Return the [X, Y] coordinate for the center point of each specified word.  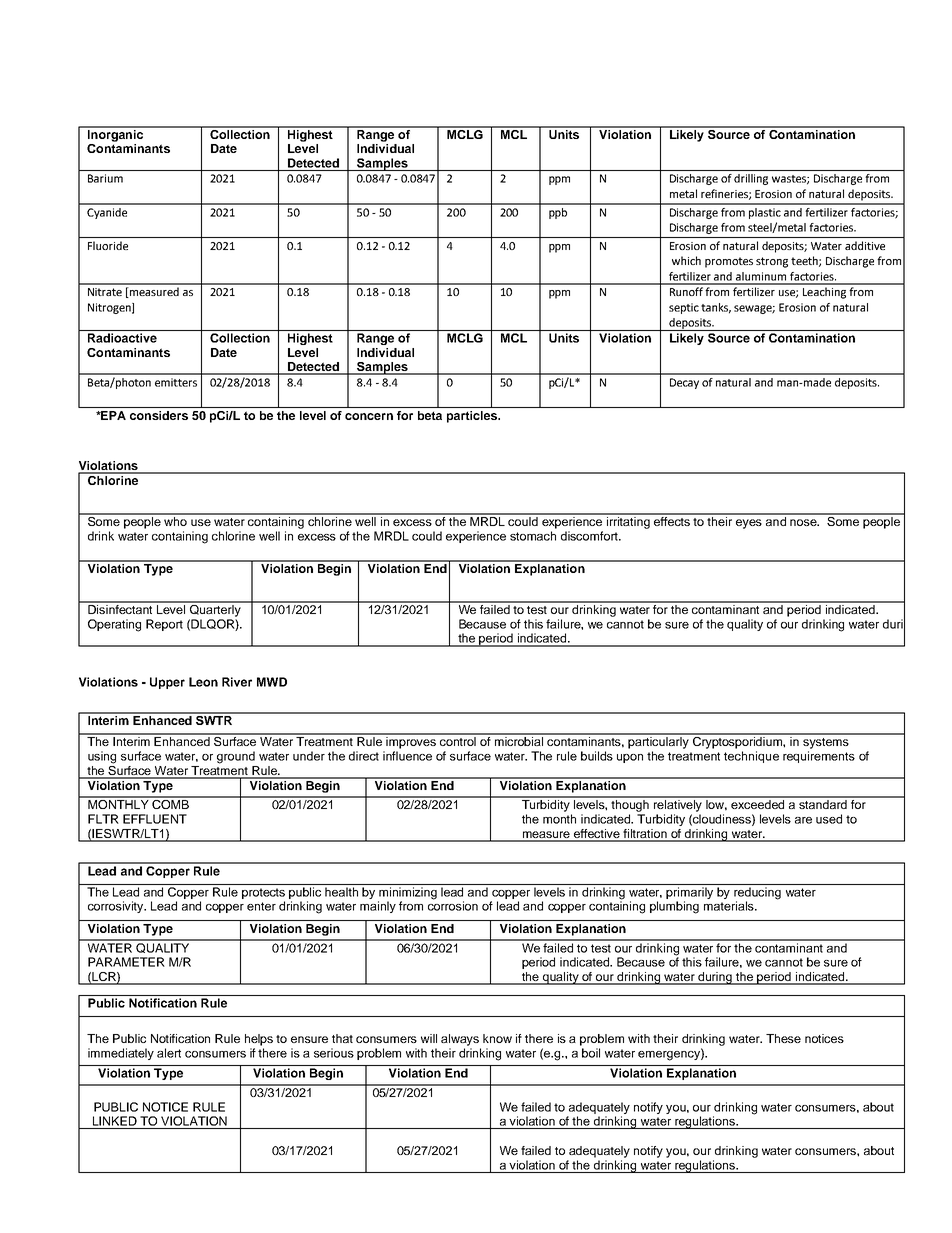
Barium [105, 178]
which [686, 260]
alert [169, 1053]
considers [159, 415]
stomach [533, 536]
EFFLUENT [155, 819]
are [803, 820]
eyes [749, 524]
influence [407, 756]
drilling [751, 179]
